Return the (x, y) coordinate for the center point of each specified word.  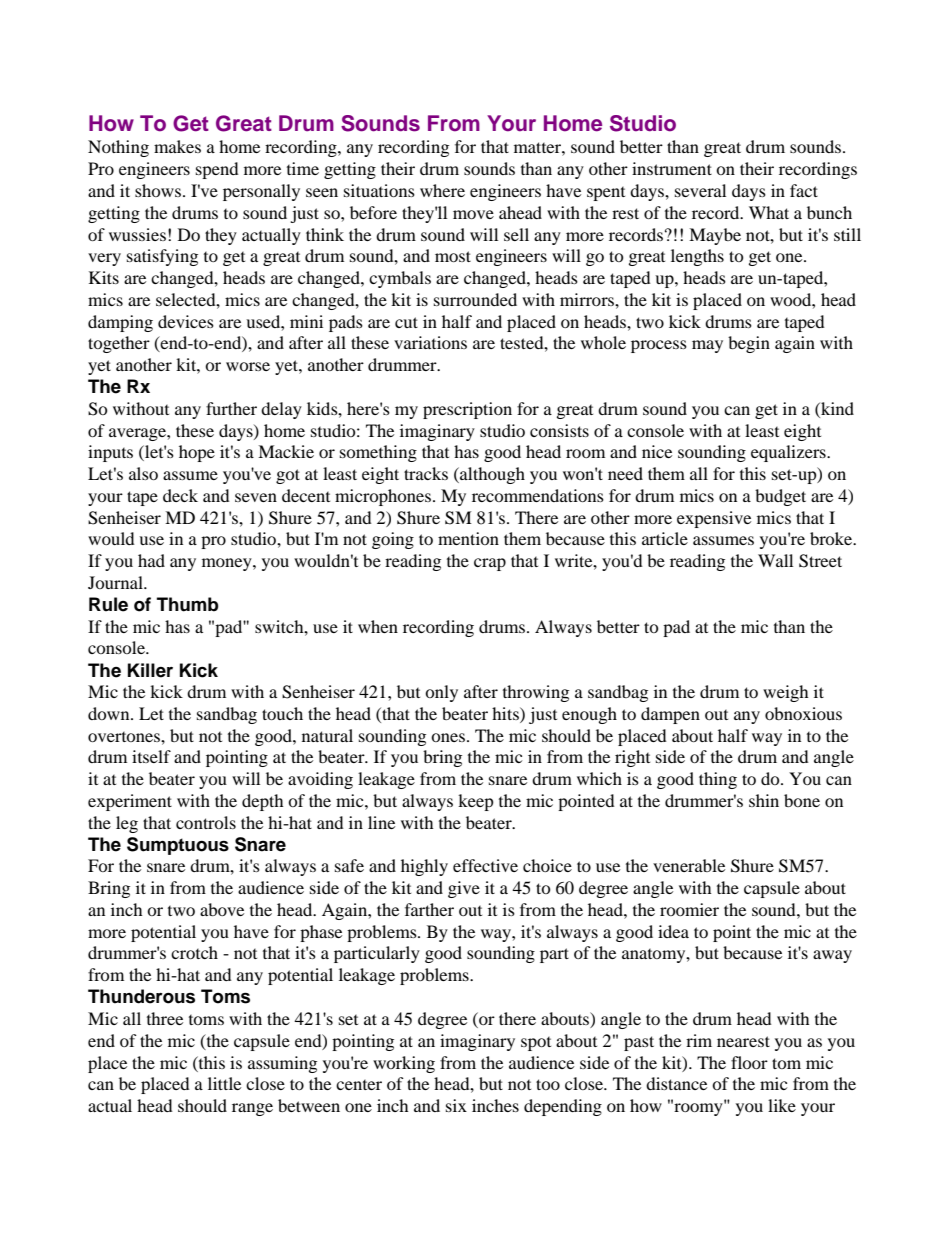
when (378, 626)
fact (804, 190)
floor (749, 1062)
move (473, 214)
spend (217, 170)
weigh (786, 693)
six (456, 1105)
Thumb (188, 604)
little (224, 1083)
